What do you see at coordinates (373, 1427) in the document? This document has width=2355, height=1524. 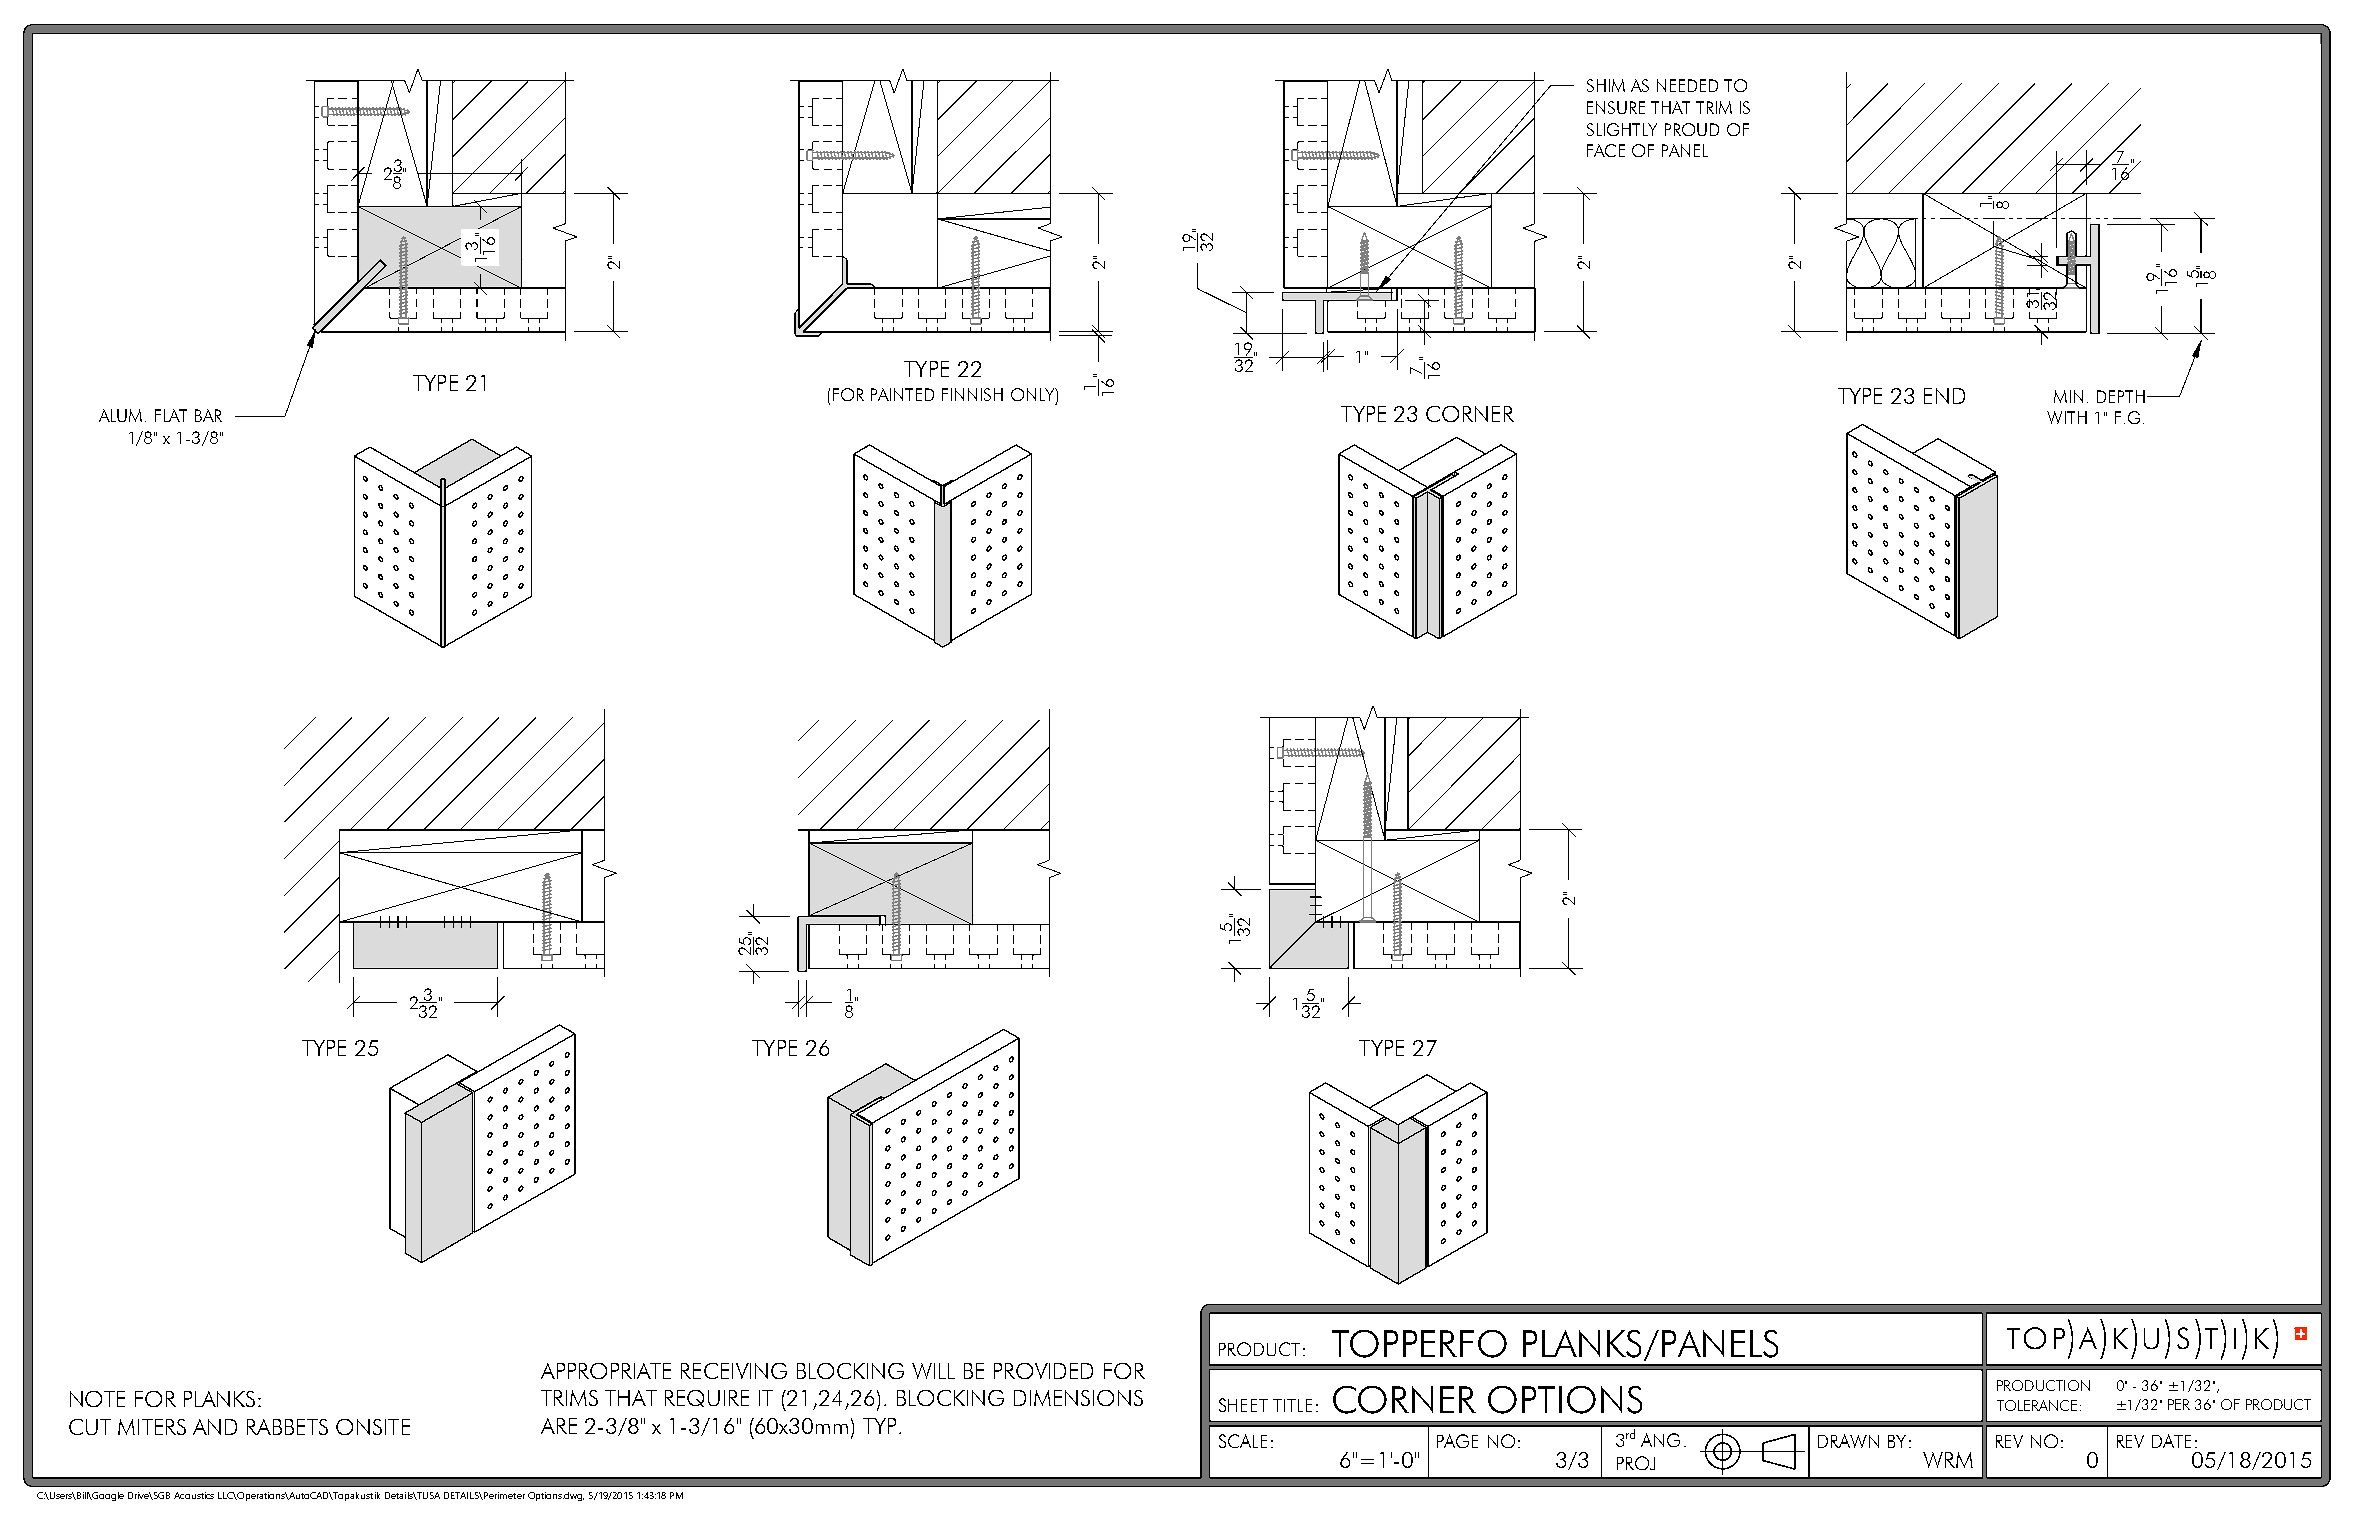 I see `ONSITE` at bounding box center [373, 1427].
